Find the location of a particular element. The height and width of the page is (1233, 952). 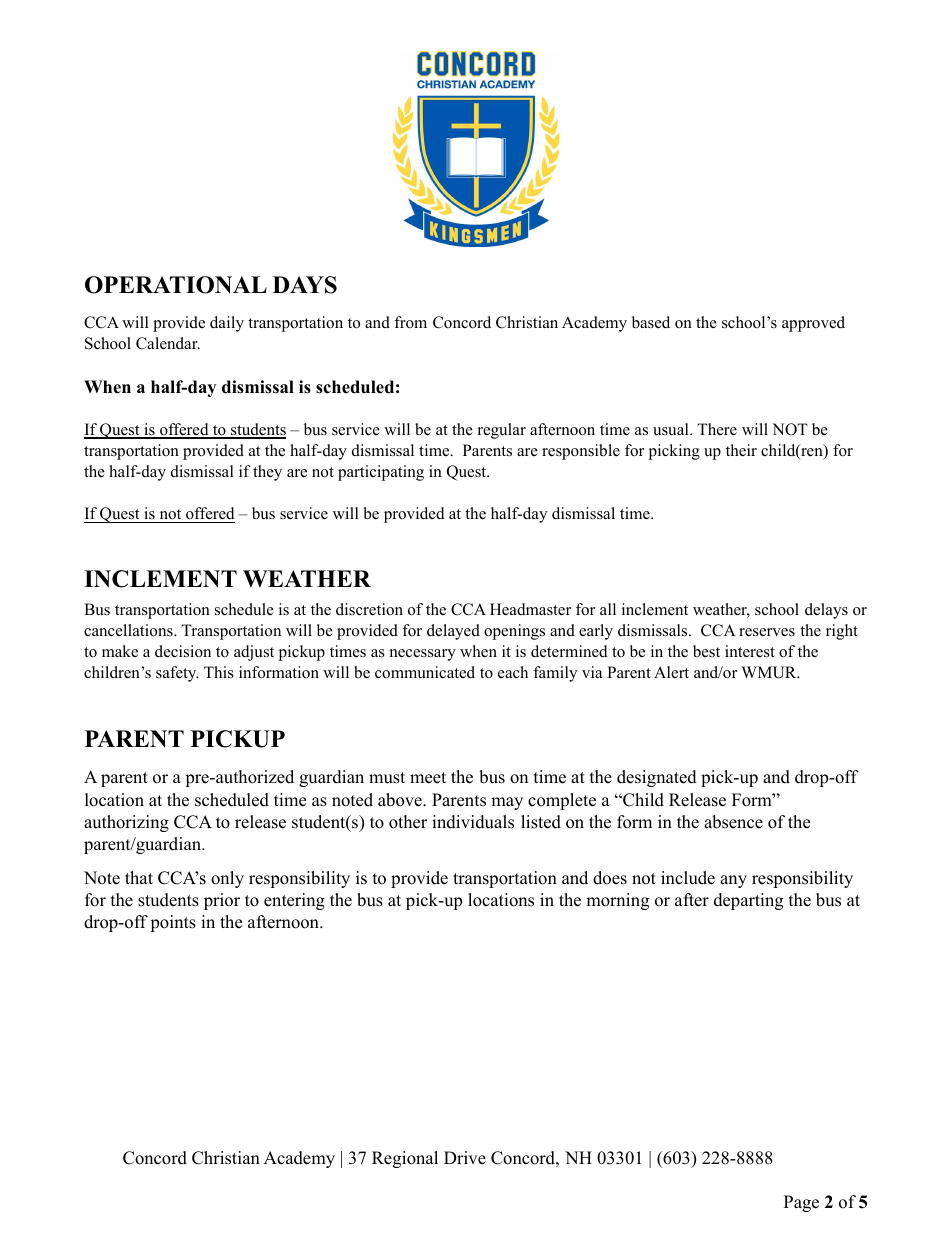

from is located at coordinates (410, 322).
